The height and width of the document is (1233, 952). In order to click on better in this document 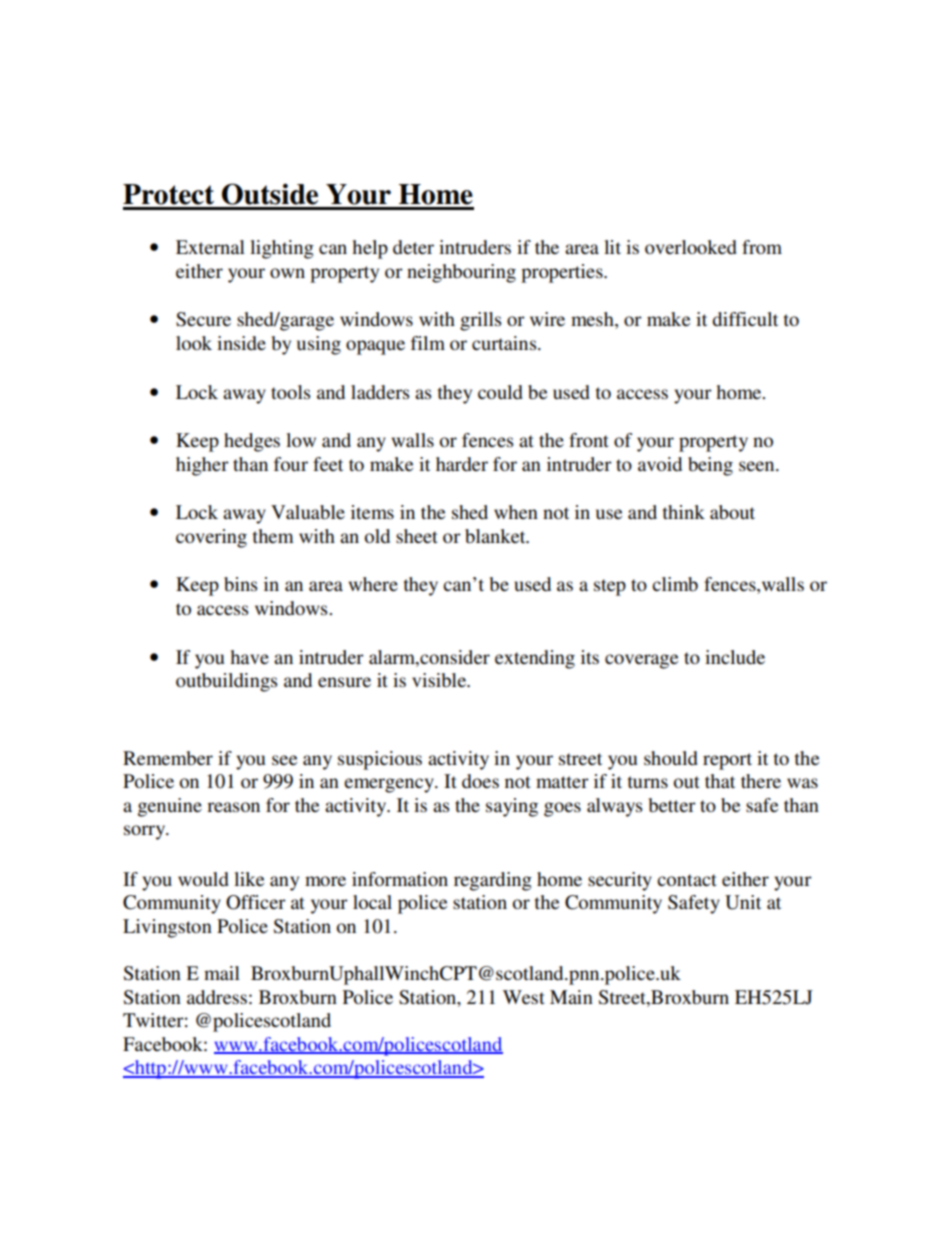, I will do `click(672, 805)`.
